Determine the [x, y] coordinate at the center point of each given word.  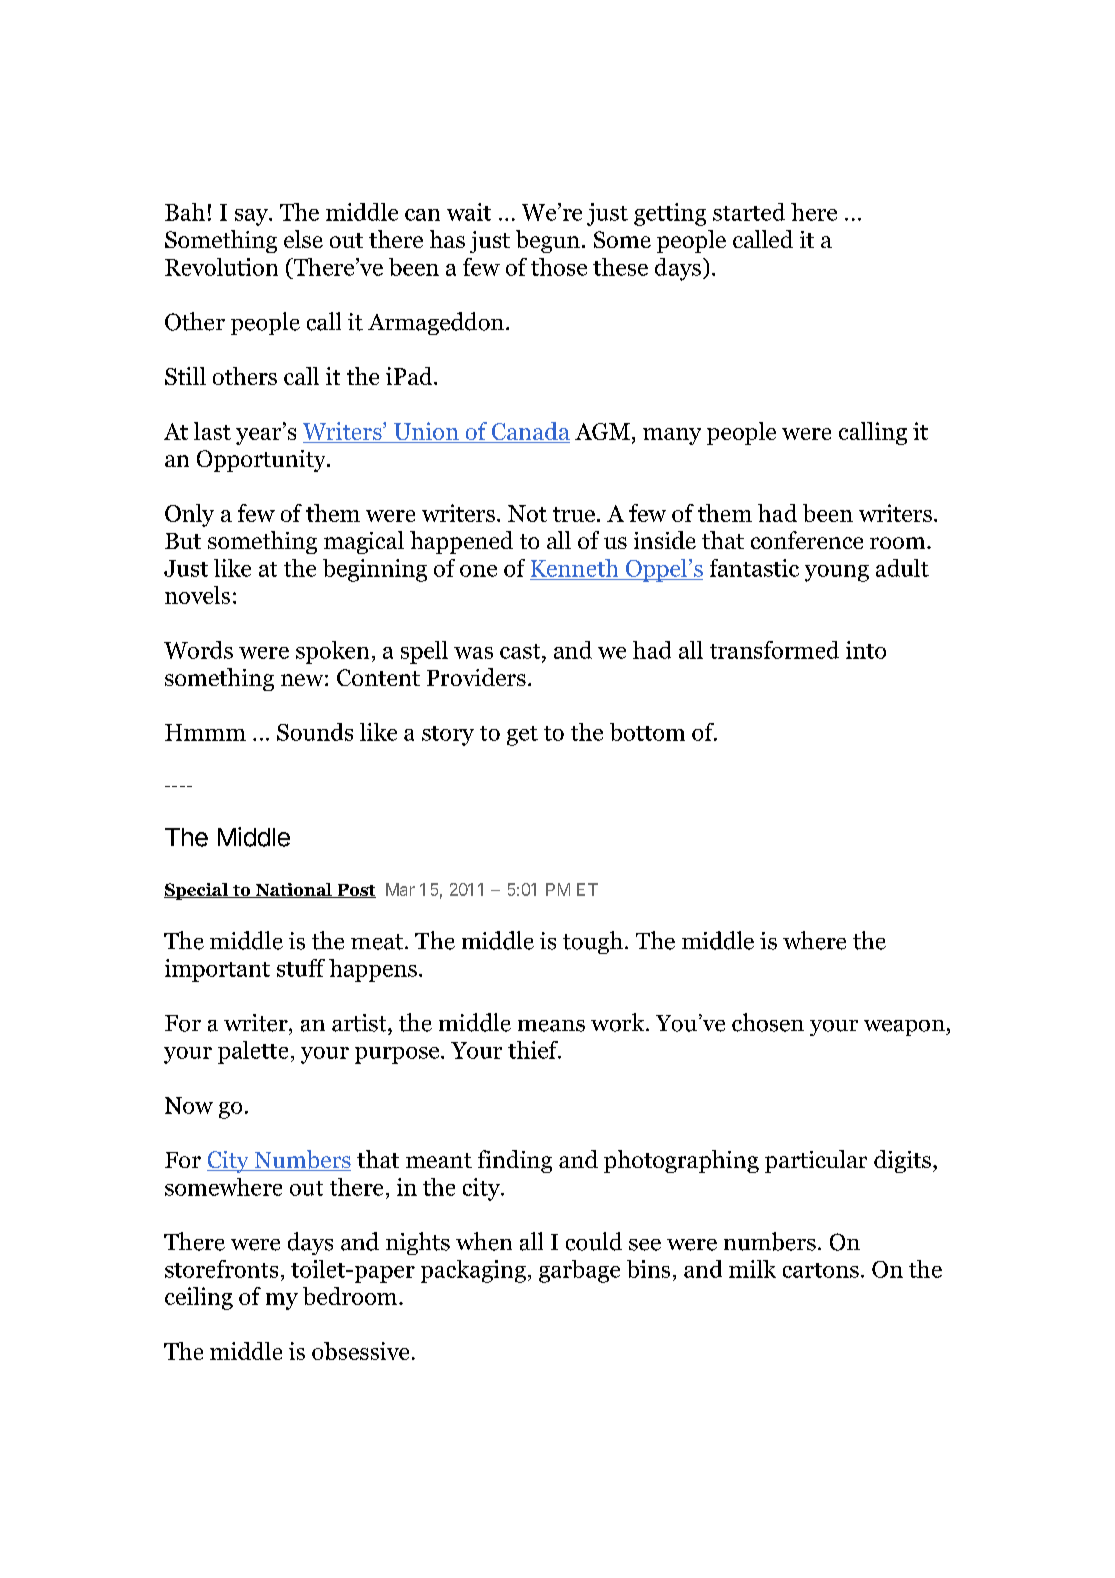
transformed [774, 650]
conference [807, 540]
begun [548, 241]
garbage [579, 1271]
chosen [768, 1022]
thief [534, 1050]
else [303, 239]
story [448, 736]
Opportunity [262, 461]
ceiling [199, 1298]
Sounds [315, 732]
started [749, 212]
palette [253, 1052]
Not [527, 513]
